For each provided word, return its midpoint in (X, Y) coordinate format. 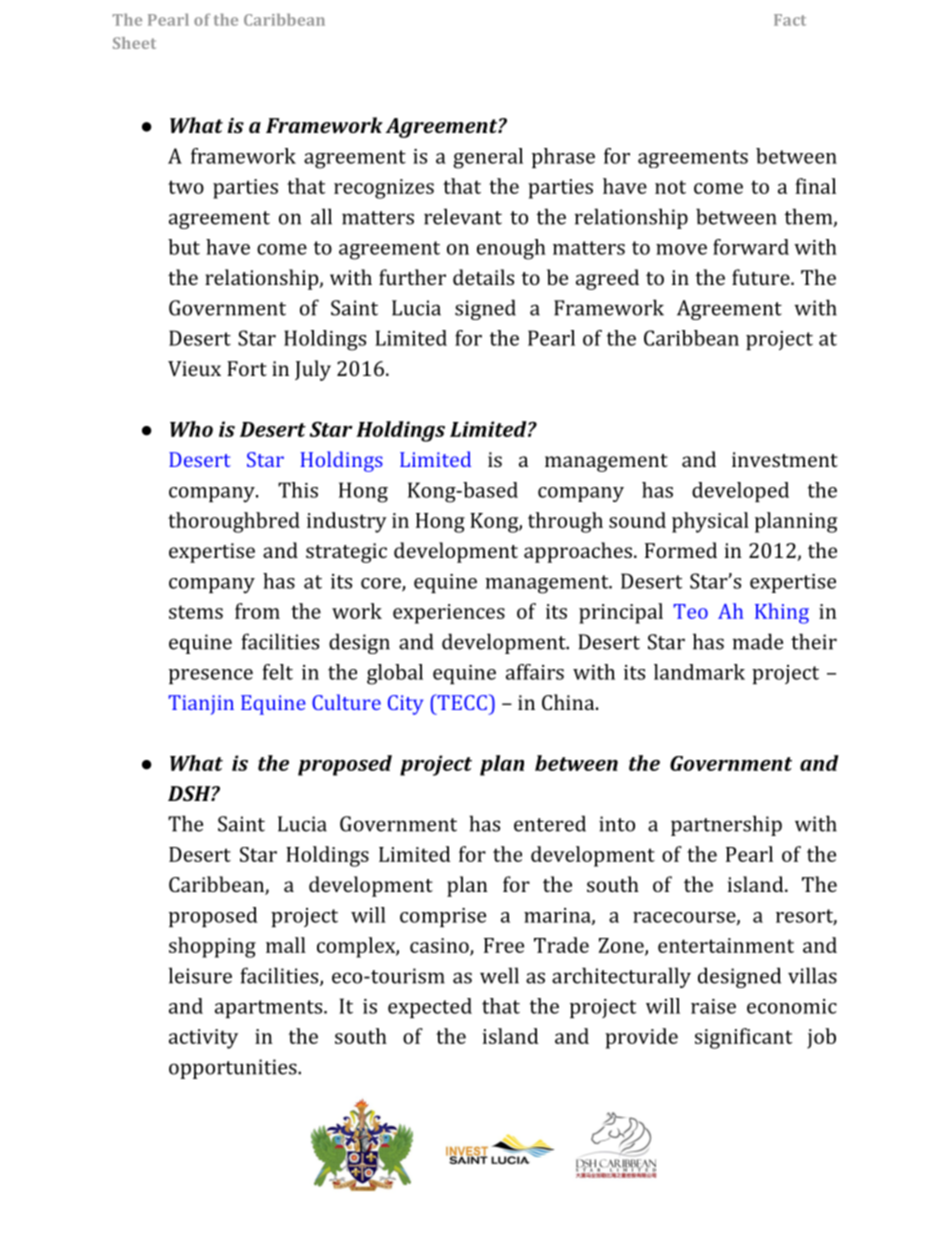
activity (203, 1039)
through (565, 522)
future (762, 277)
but (184, 247)
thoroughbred (234, 522)
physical (710, 522)
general (488, 158)
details (483, 277)
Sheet (134, 43)
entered (550, 823)
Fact (790, 20)
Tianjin (201, 705)
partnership (726, 825)
